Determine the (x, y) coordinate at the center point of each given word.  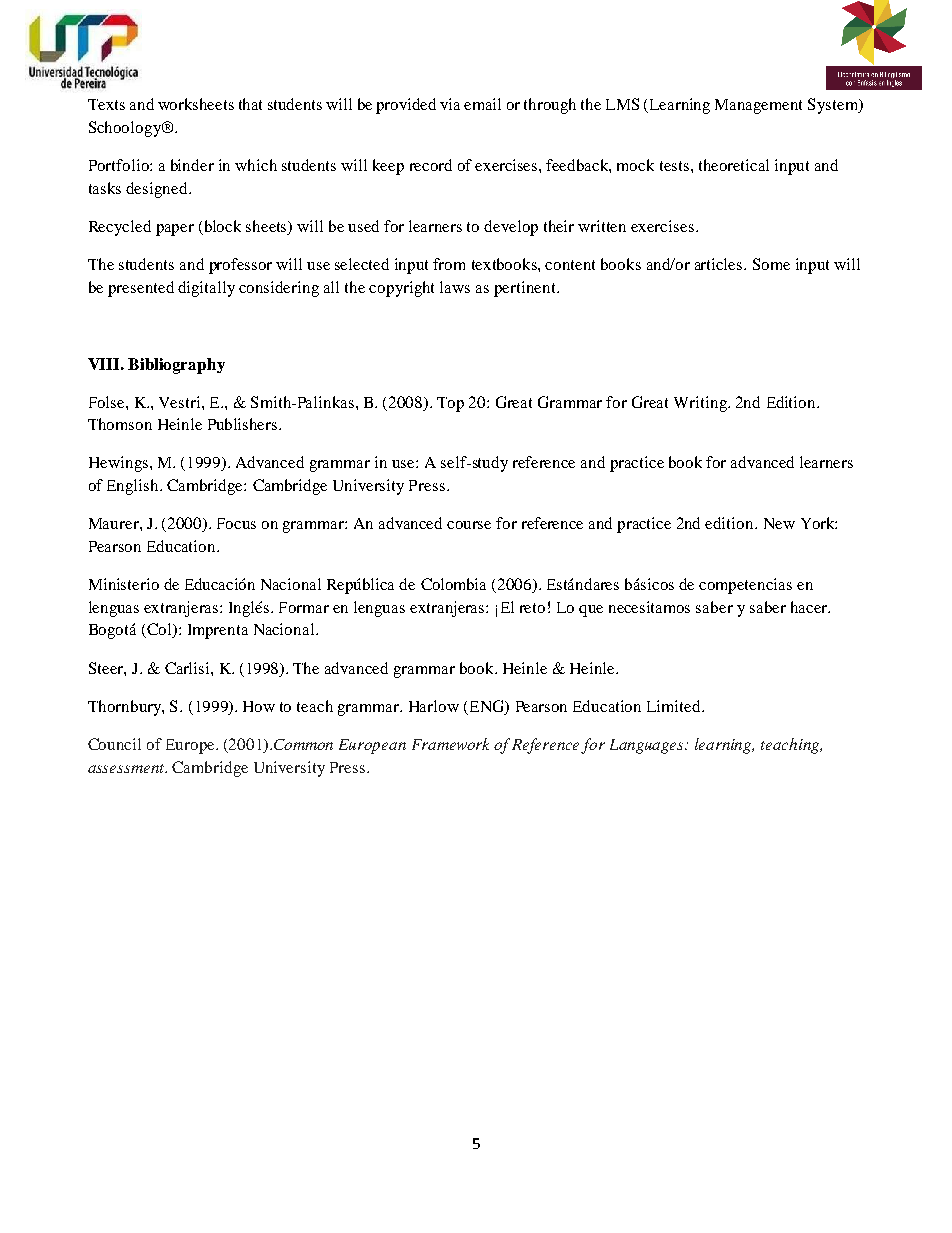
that (250, 104)
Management (758, 106)
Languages (648, 746)
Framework (450, 744)
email (482, 104)
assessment (127, 768)
